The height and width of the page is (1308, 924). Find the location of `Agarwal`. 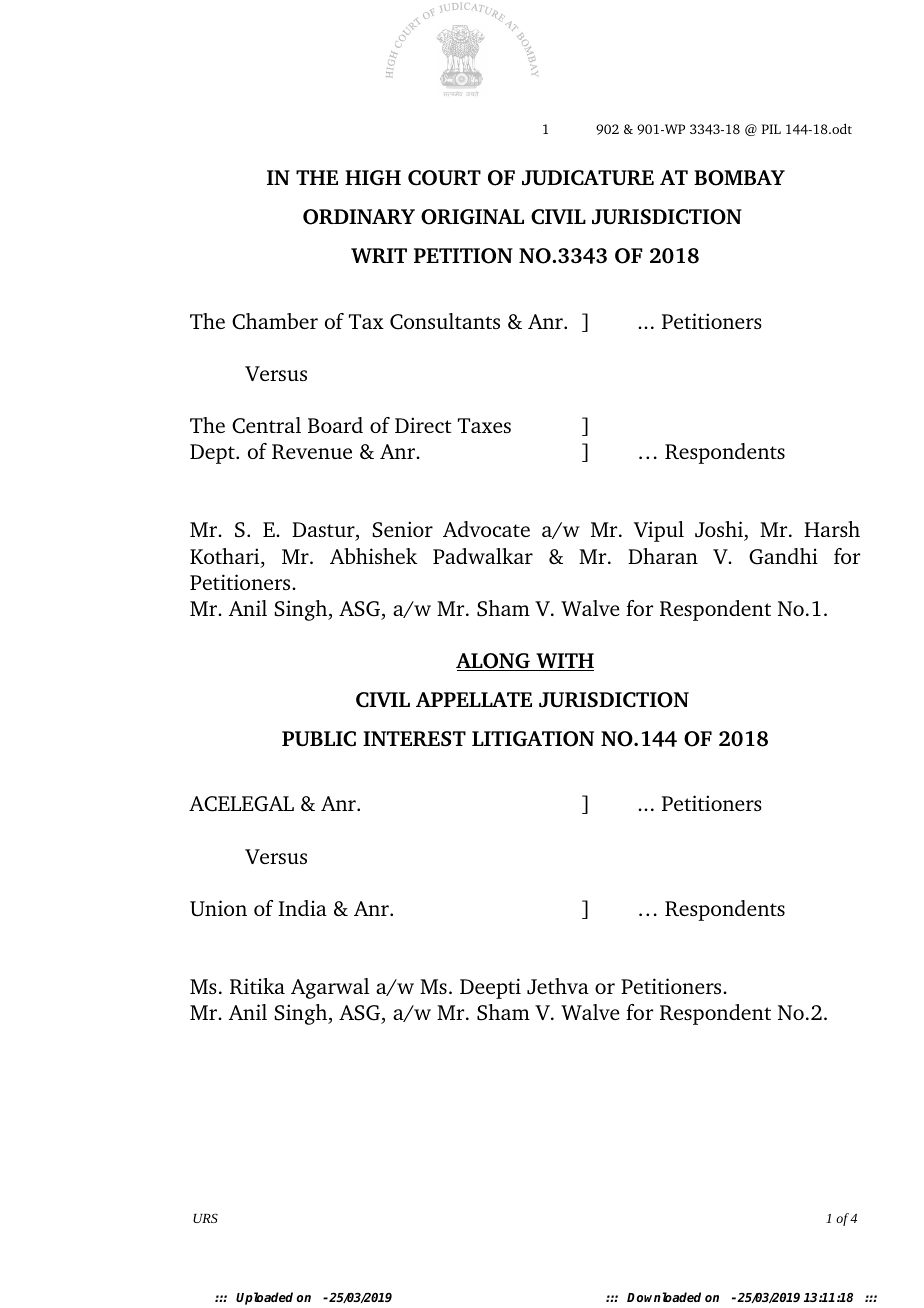

Agarwal is located at coordinates (330, 988).
